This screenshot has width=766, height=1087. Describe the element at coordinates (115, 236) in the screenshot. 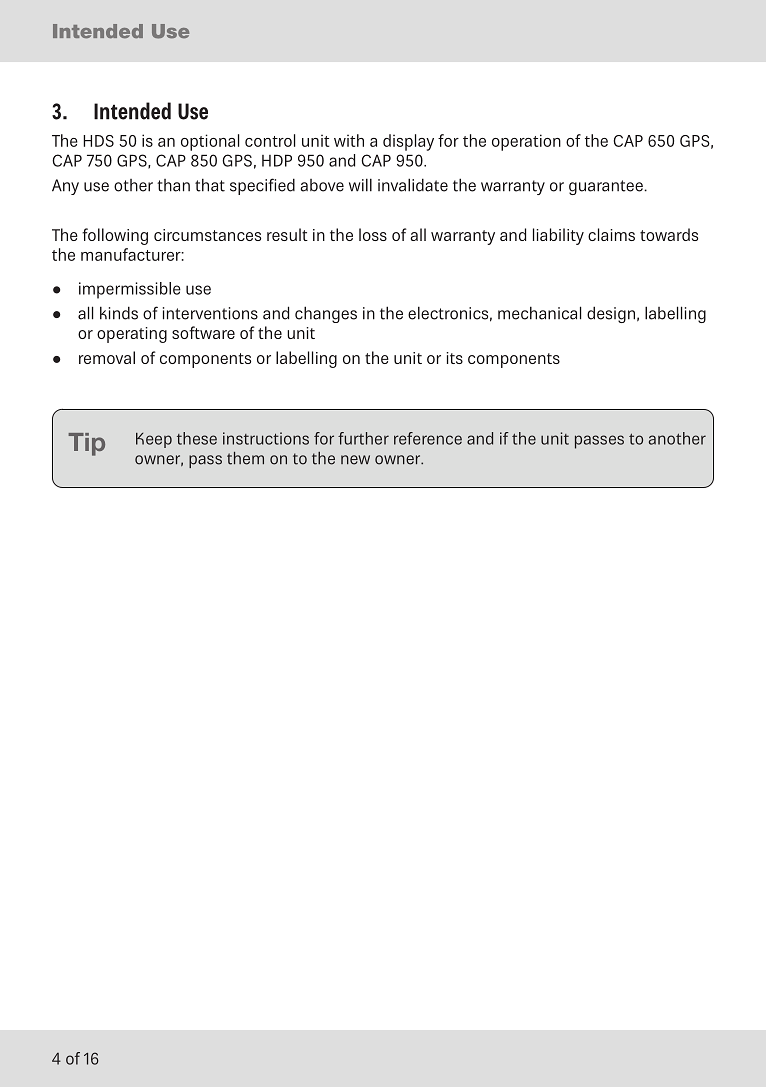

I see `following` at that location.
